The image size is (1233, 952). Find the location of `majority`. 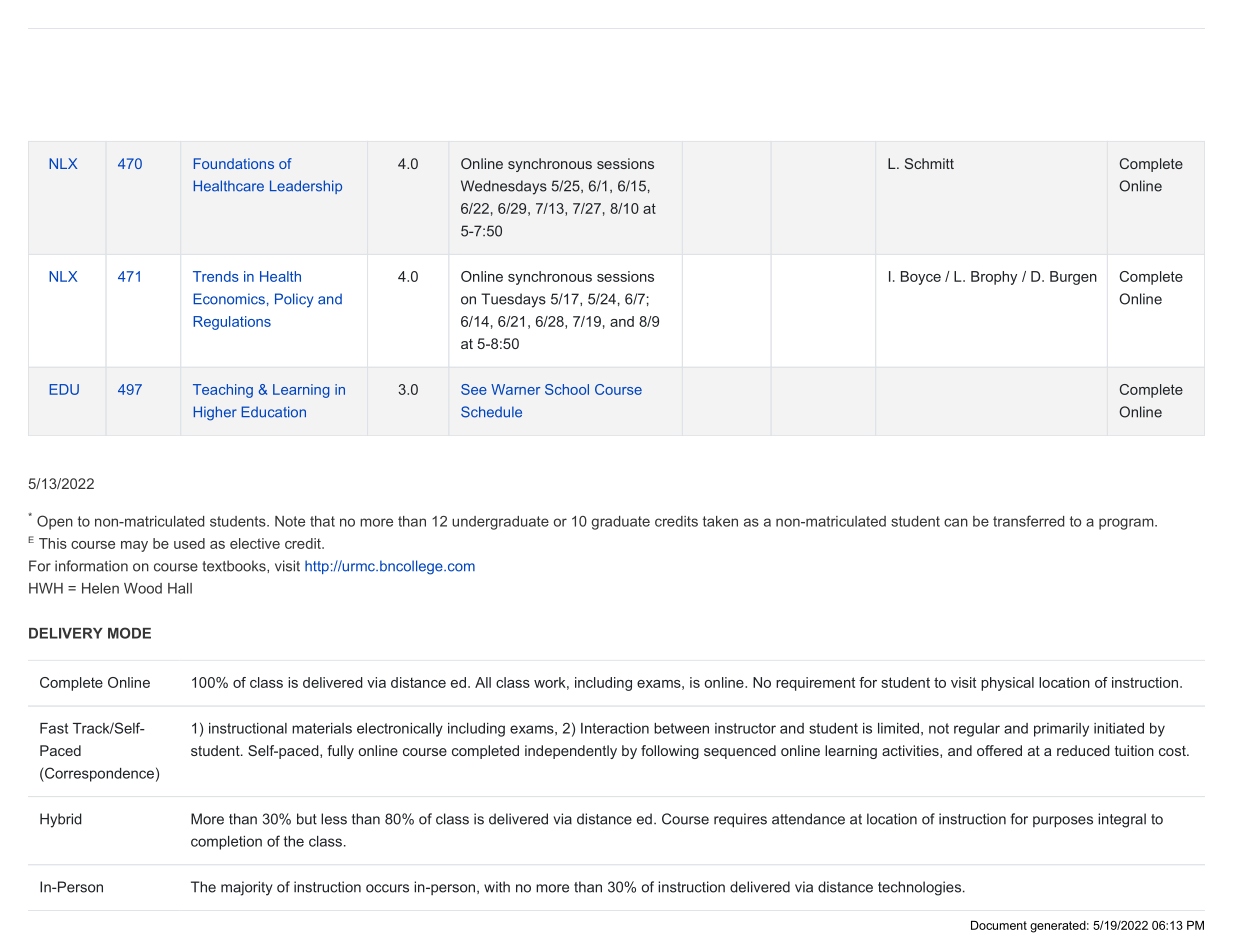

majority is located at coordinates (247, 888).
